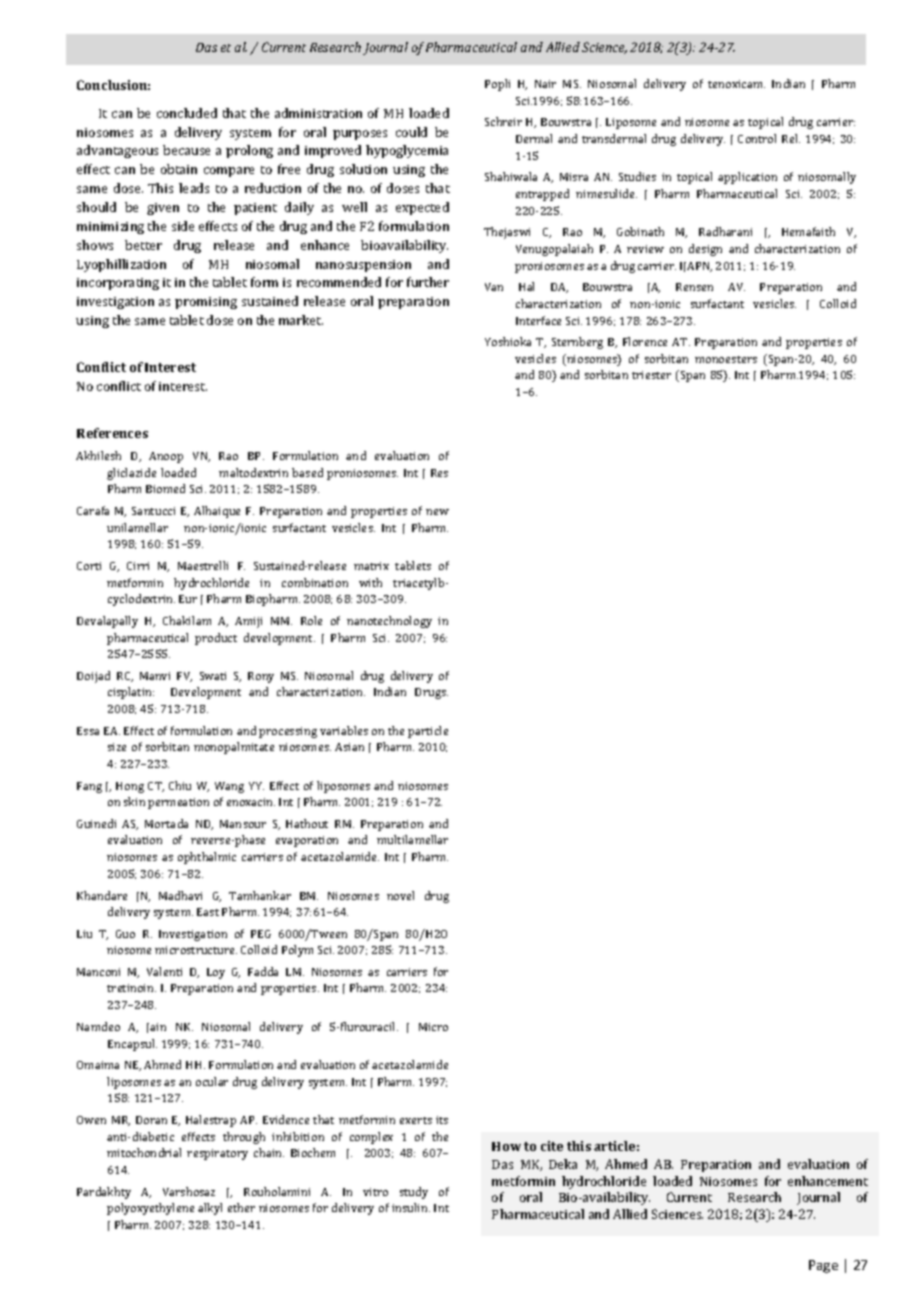  What do you see at coordinates (411, 132) in the screenshot?
I see `could` at bounding box center [411, 132].
